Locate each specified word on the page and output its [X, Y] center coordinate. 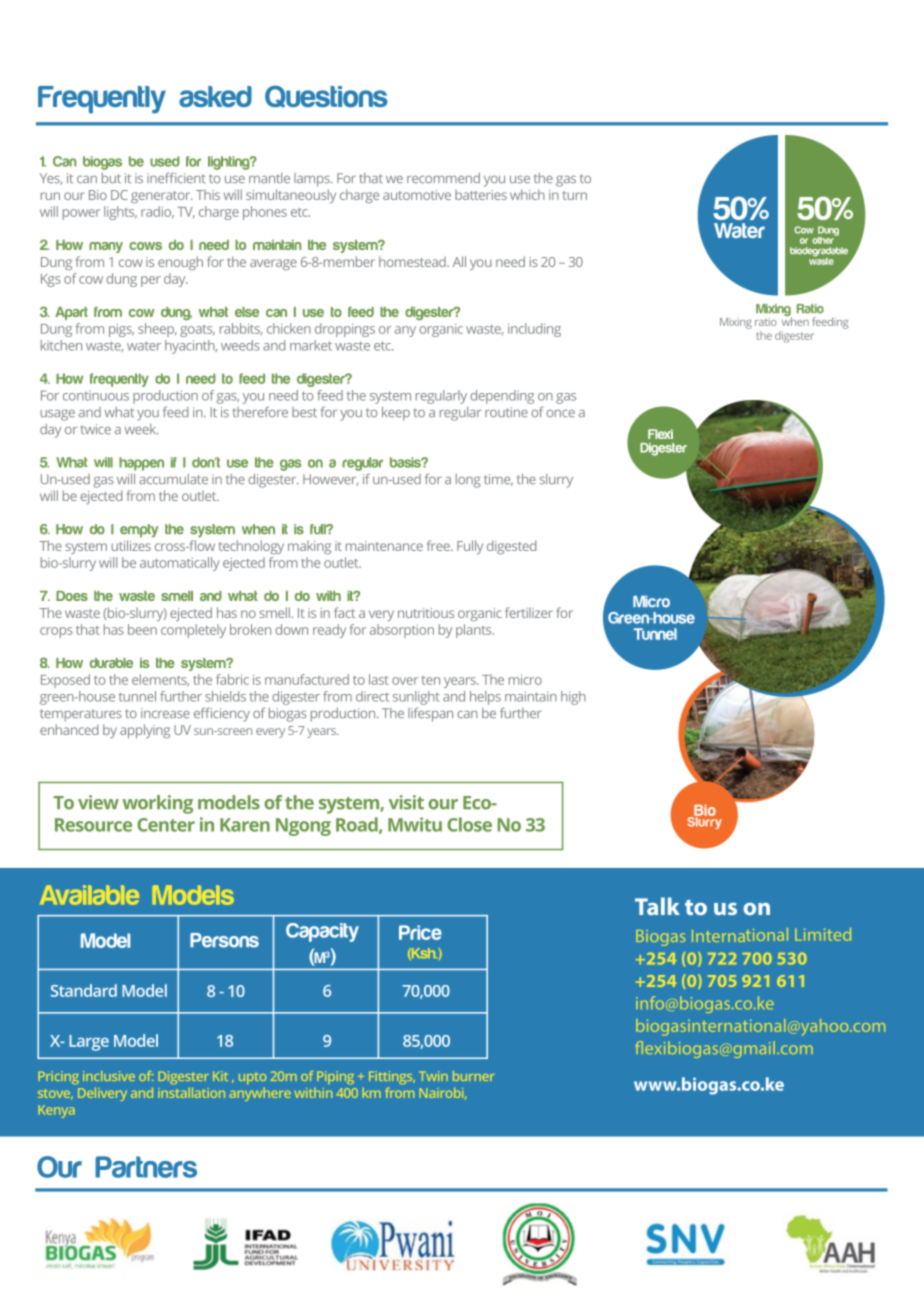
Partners [146, 1167]
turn [575, 195]
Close [469, 824]
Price [420, 932]
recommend [443, 178]
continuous [96, 395]
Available [89, 895]
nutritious [426, 613]
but [111, 178]
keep [396, 414]
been [142, 629]
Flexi [660, 434]
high [573, 698]
